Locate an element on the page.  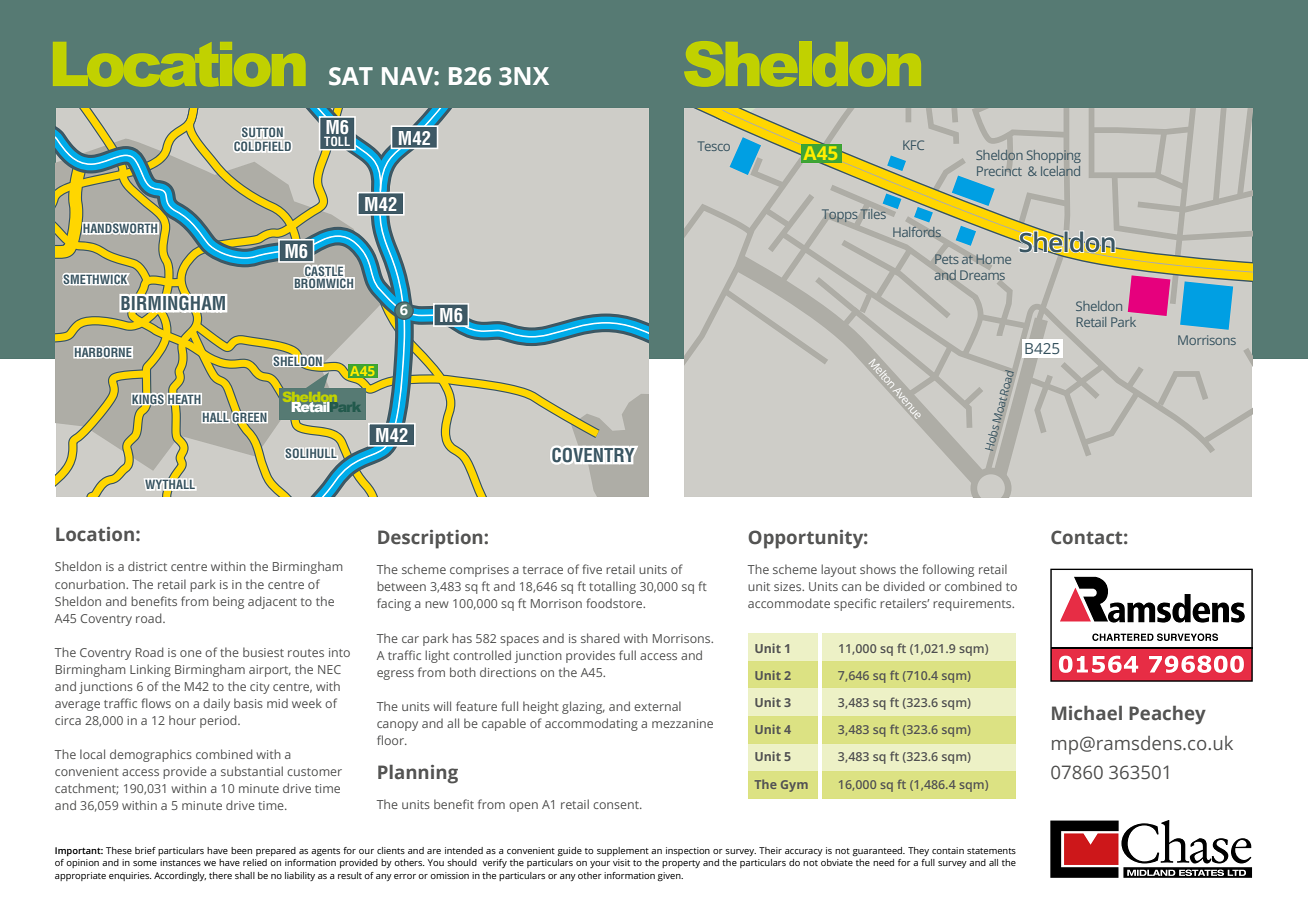
BROMWICH is located at coordinates (324, 283).
